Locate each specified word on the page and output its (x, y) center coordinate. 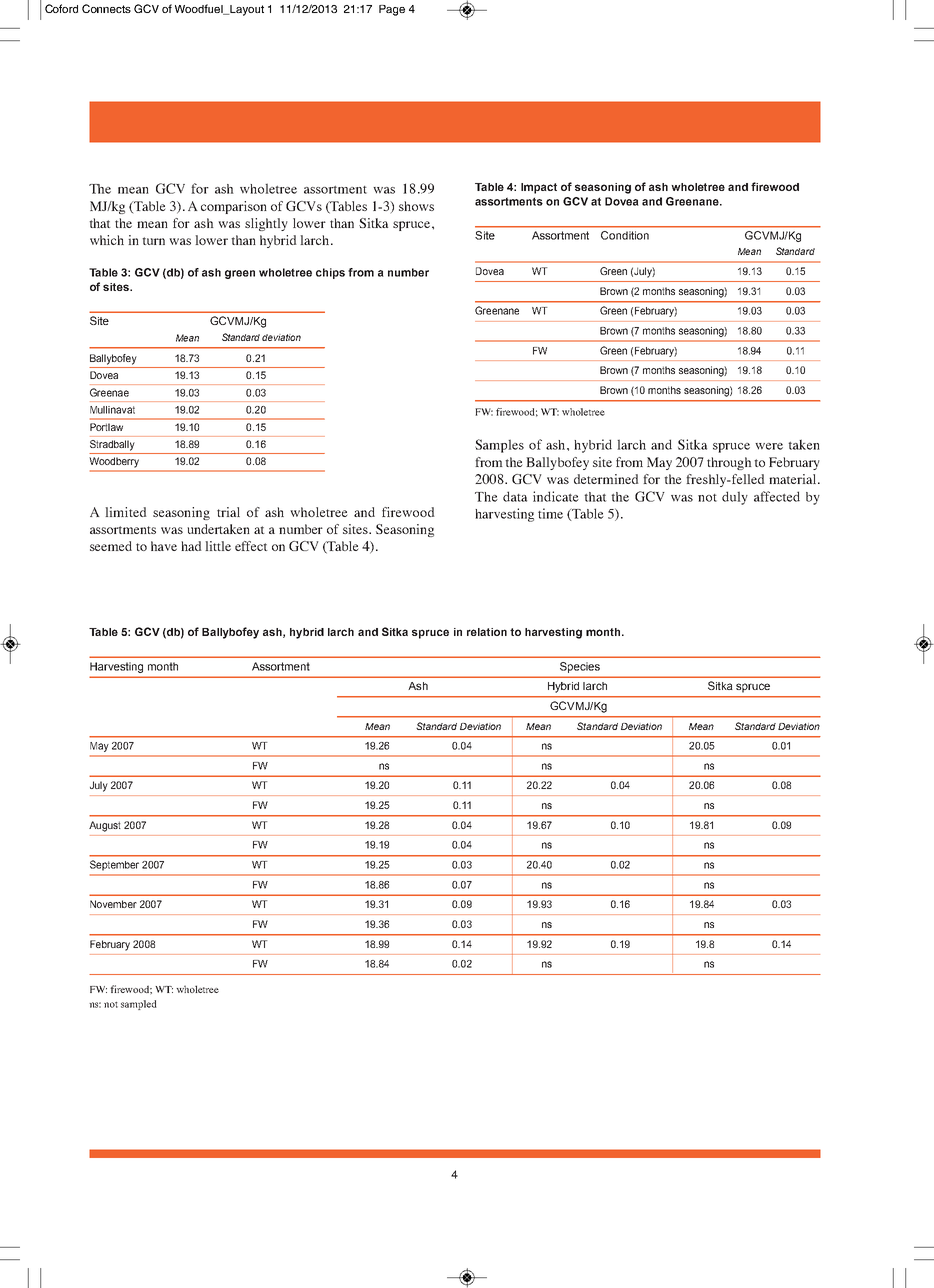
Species (580, 667)
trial (228, 512)
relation (487, 632)
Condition (625, 235)
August (105, 826)
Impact (539, 188)
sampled (139, 1005)
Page (392, 10)
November (113, 904)
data (515, 496)
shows (416, 206)
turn (153, 241)
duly (735, 498)
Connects (106, 8)
